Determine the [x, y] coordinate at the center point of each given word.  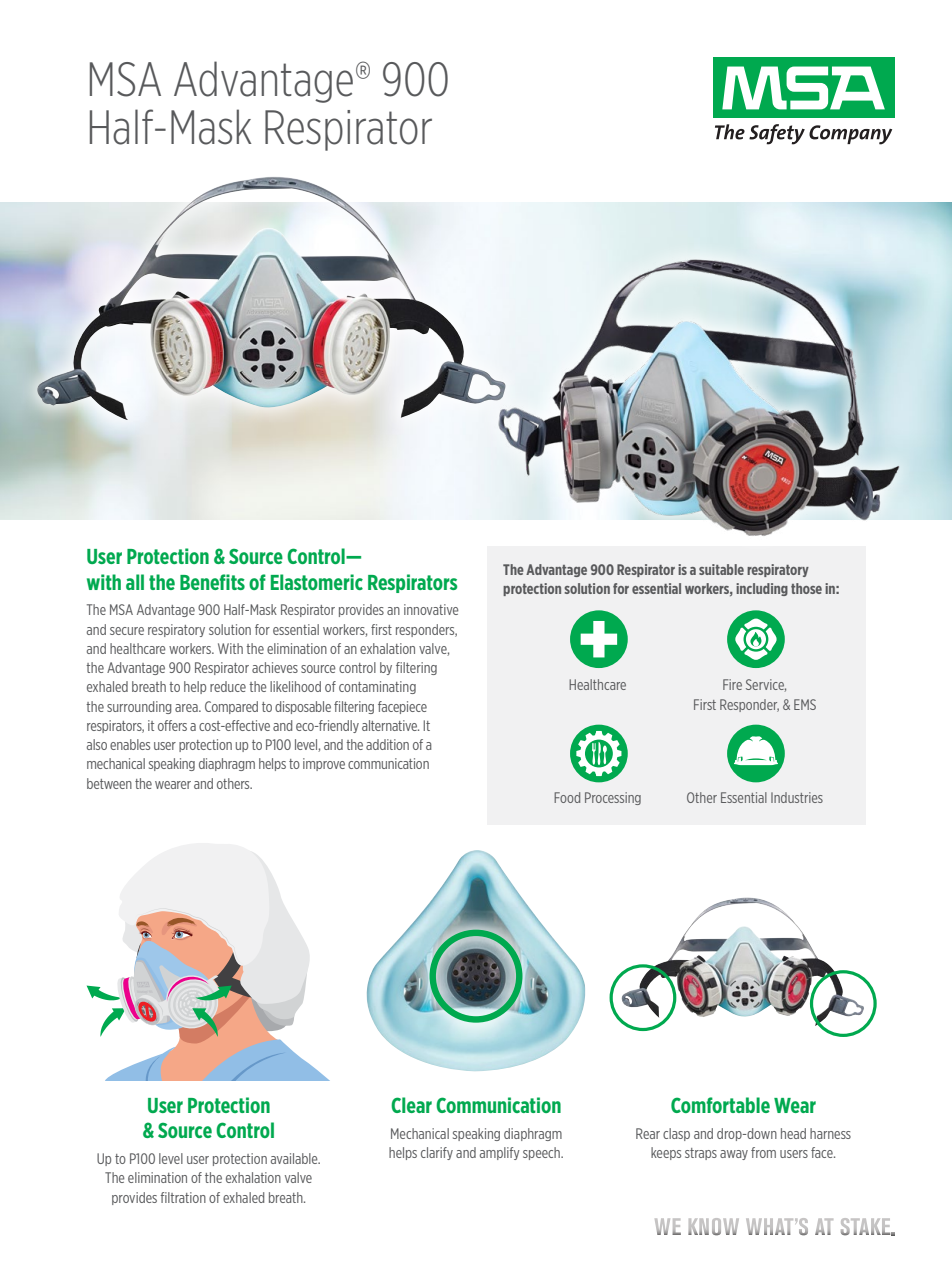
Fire [732, 684]
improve [324, 764]
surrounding [139, 707]
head [793, 1133]
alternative [390, 725]
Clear [411, 1105]
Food [567, 797]
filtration [183, 1197]
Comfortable [720, 1105]
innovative [431, 609]
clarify [437, 1153]
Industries [797, 797]
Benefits [212, 582]
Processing [613, 798]
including [762, 589]
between [109, 783]
